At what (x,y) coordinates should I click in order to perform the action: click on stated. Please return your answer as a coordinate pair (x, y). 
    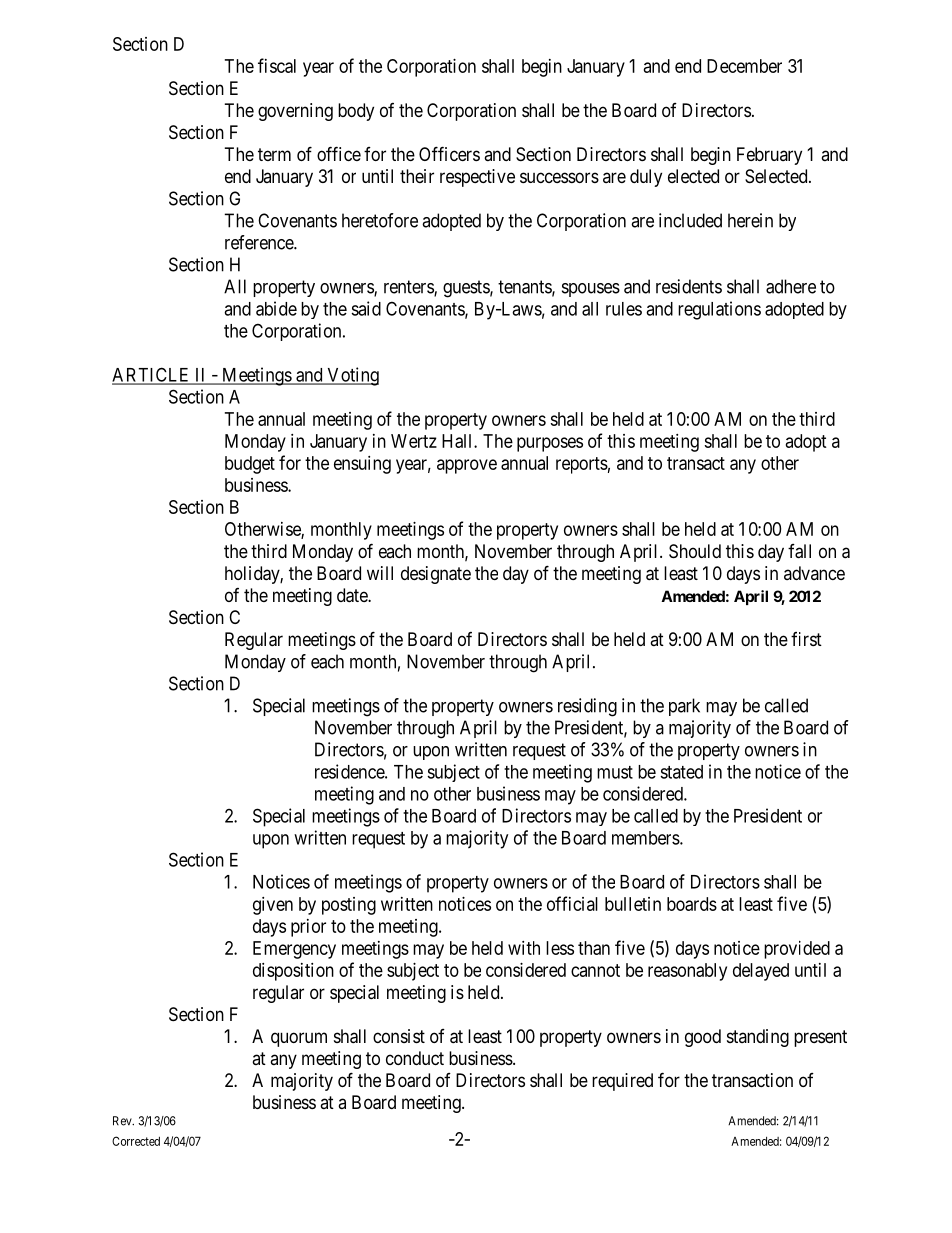
    Looking at the image, I should click on (681, 772).
